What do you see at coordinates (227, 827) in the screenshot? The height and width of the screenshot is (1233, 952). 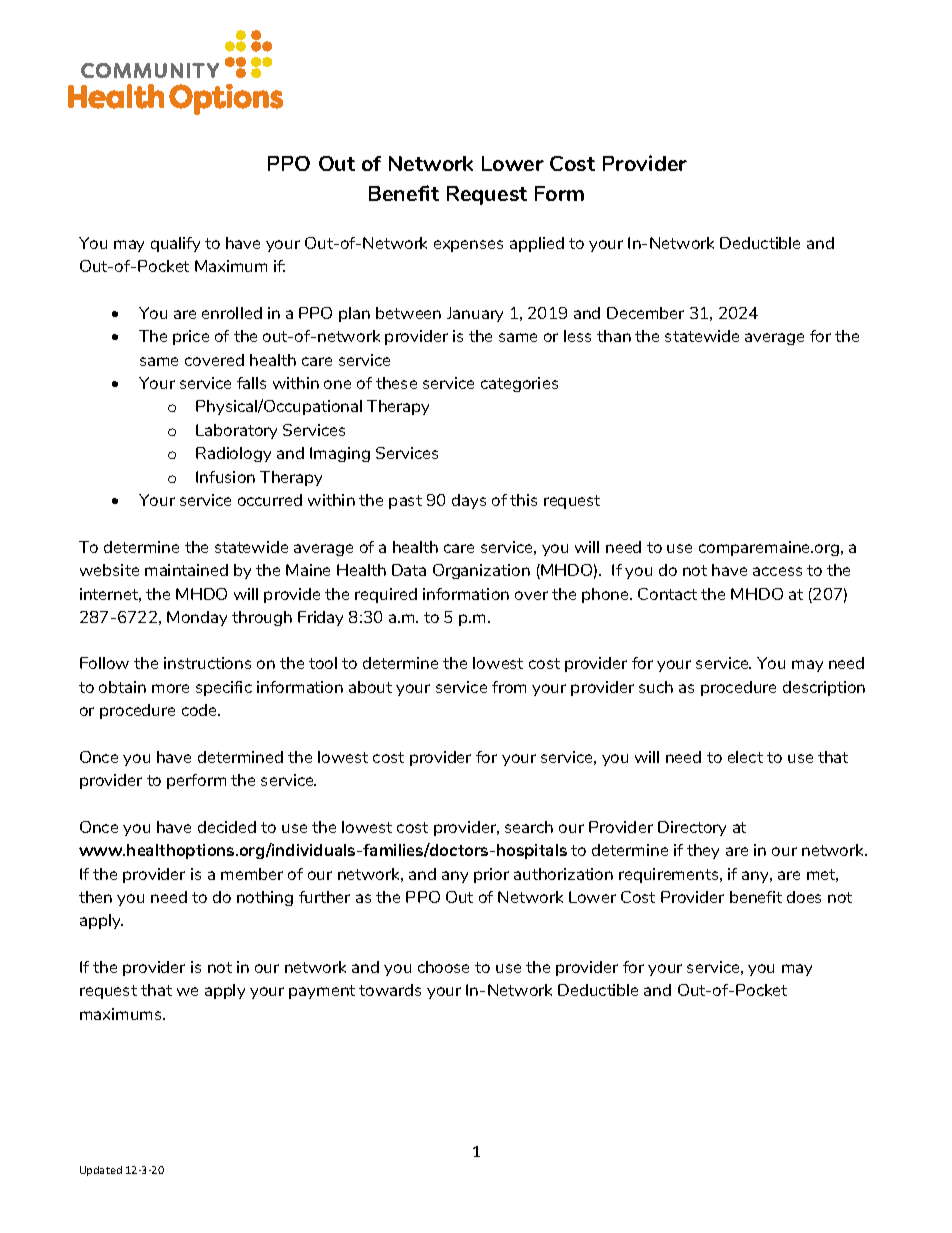 I see `decided` at bounding box center [227, 827].
